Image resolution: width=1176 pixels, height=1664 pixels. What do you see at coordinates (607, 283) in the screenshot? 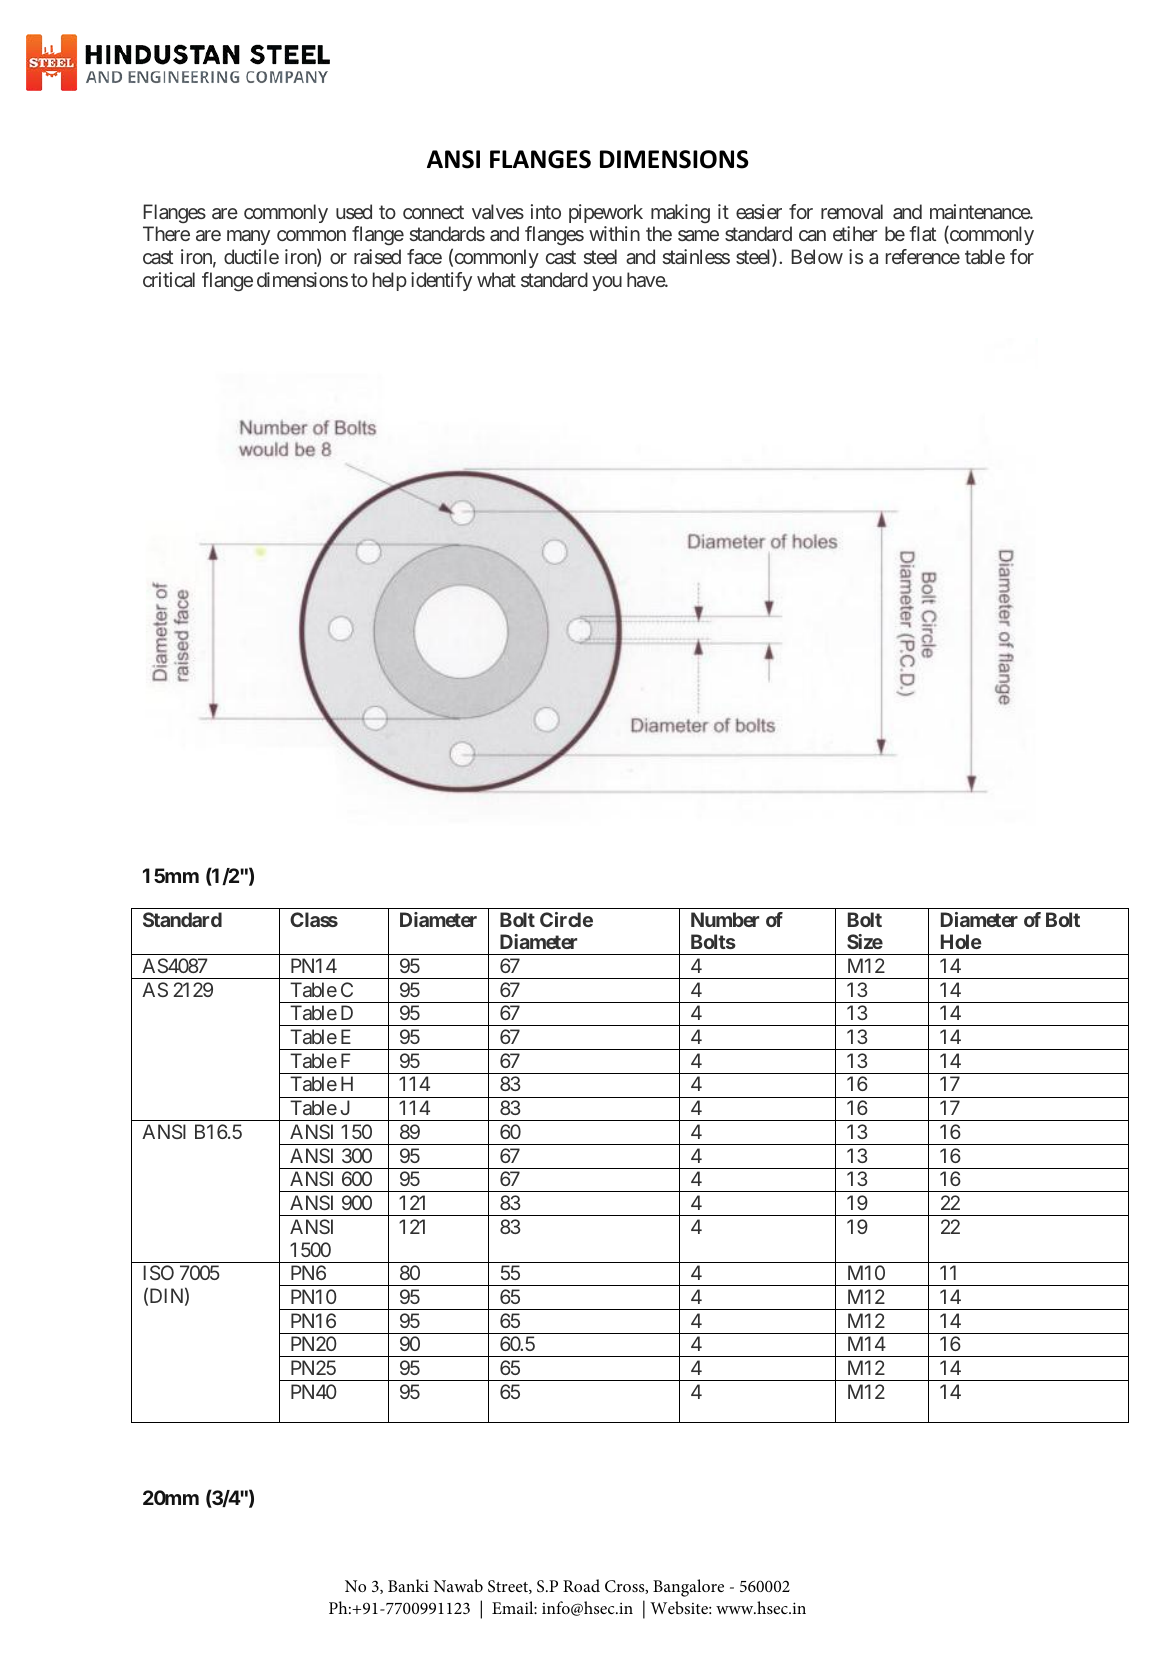
I see `you` at bounding box center [607, 283].
